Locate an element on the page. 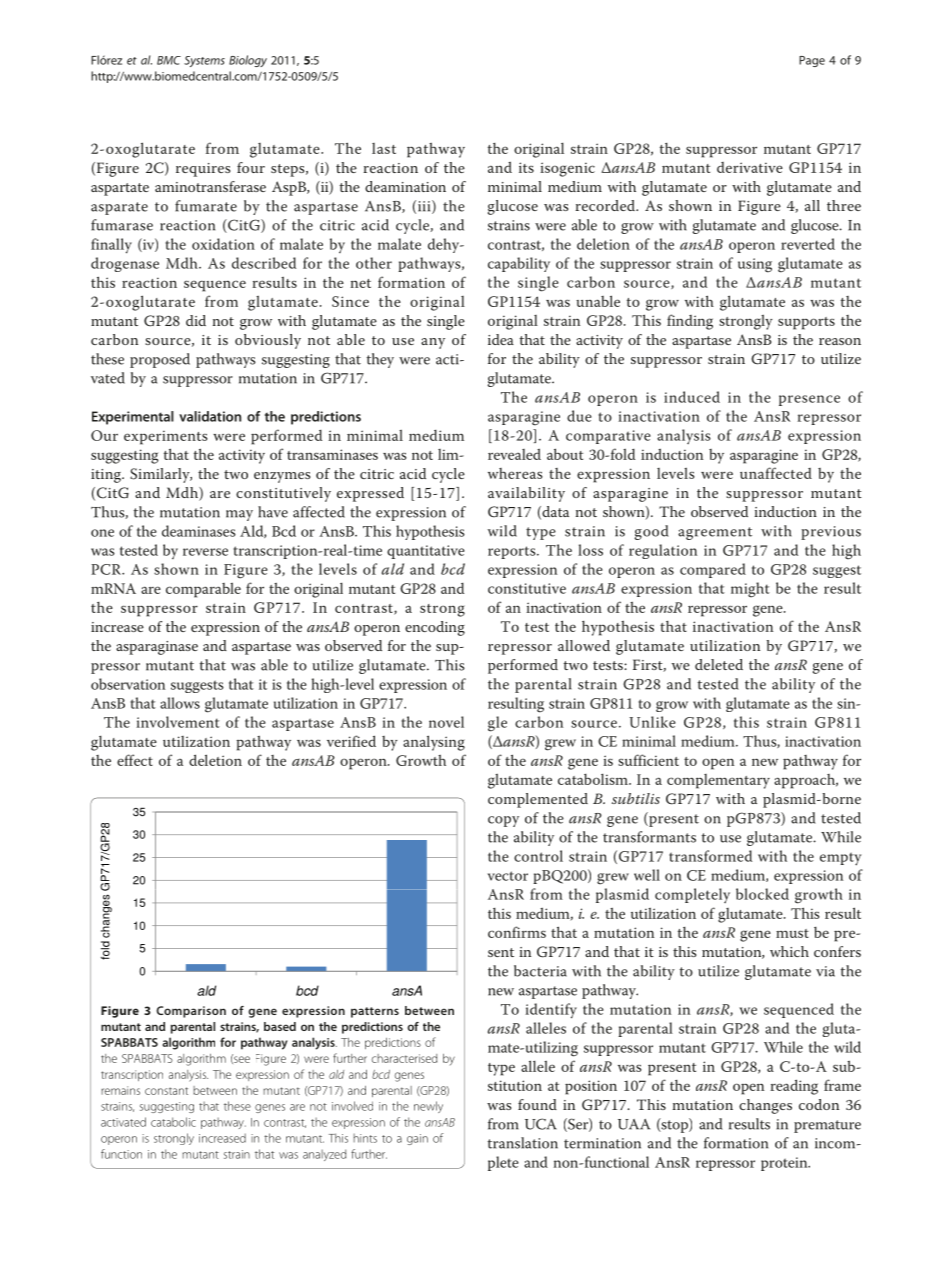 The height and width of the document is (1270, 952). Systems is located at coordinates (204, 61).
